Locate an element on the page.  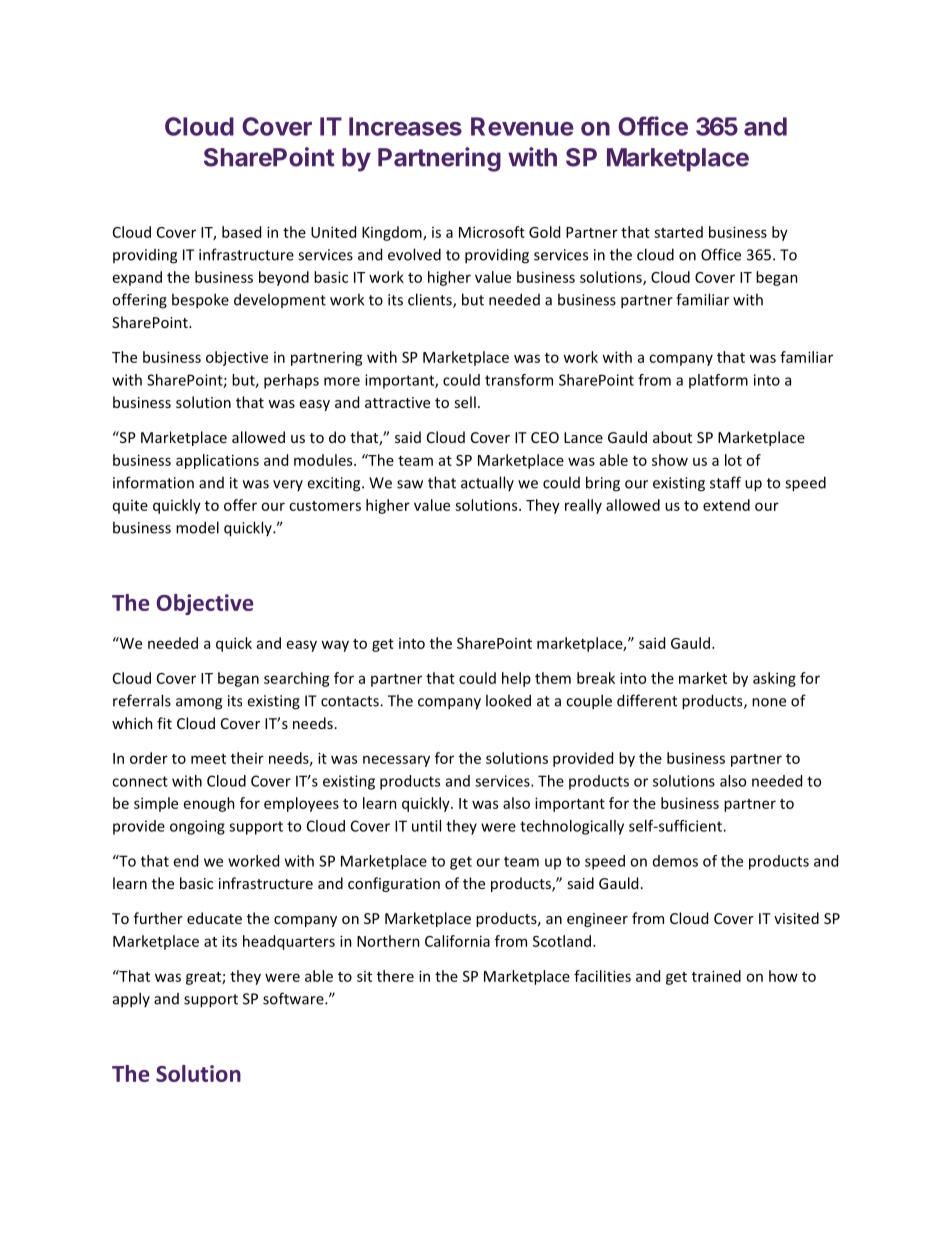
bespoke is located at coordinates (200, 301).
